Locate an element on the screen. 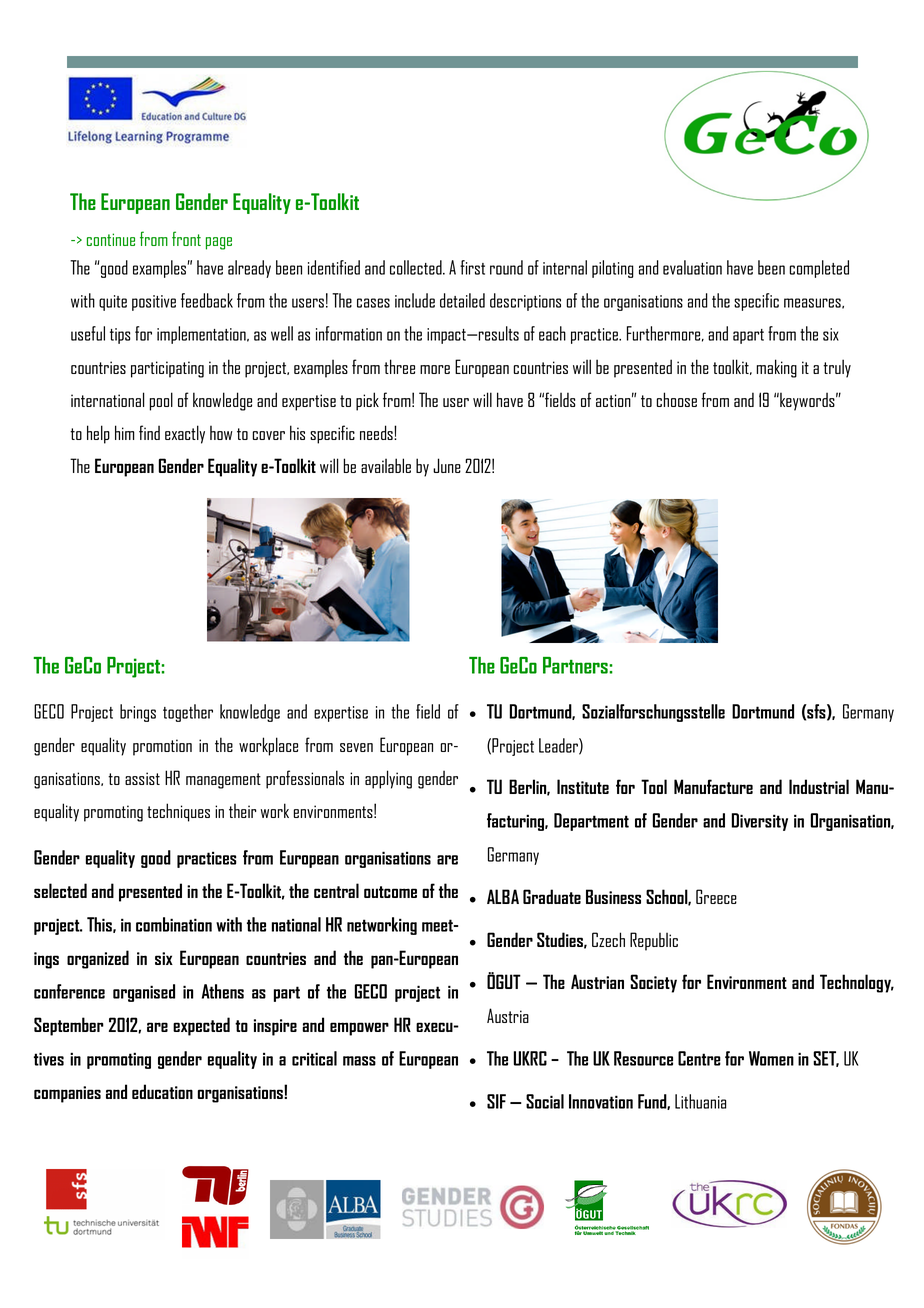  promotion is located at coordinates (162, 747).
